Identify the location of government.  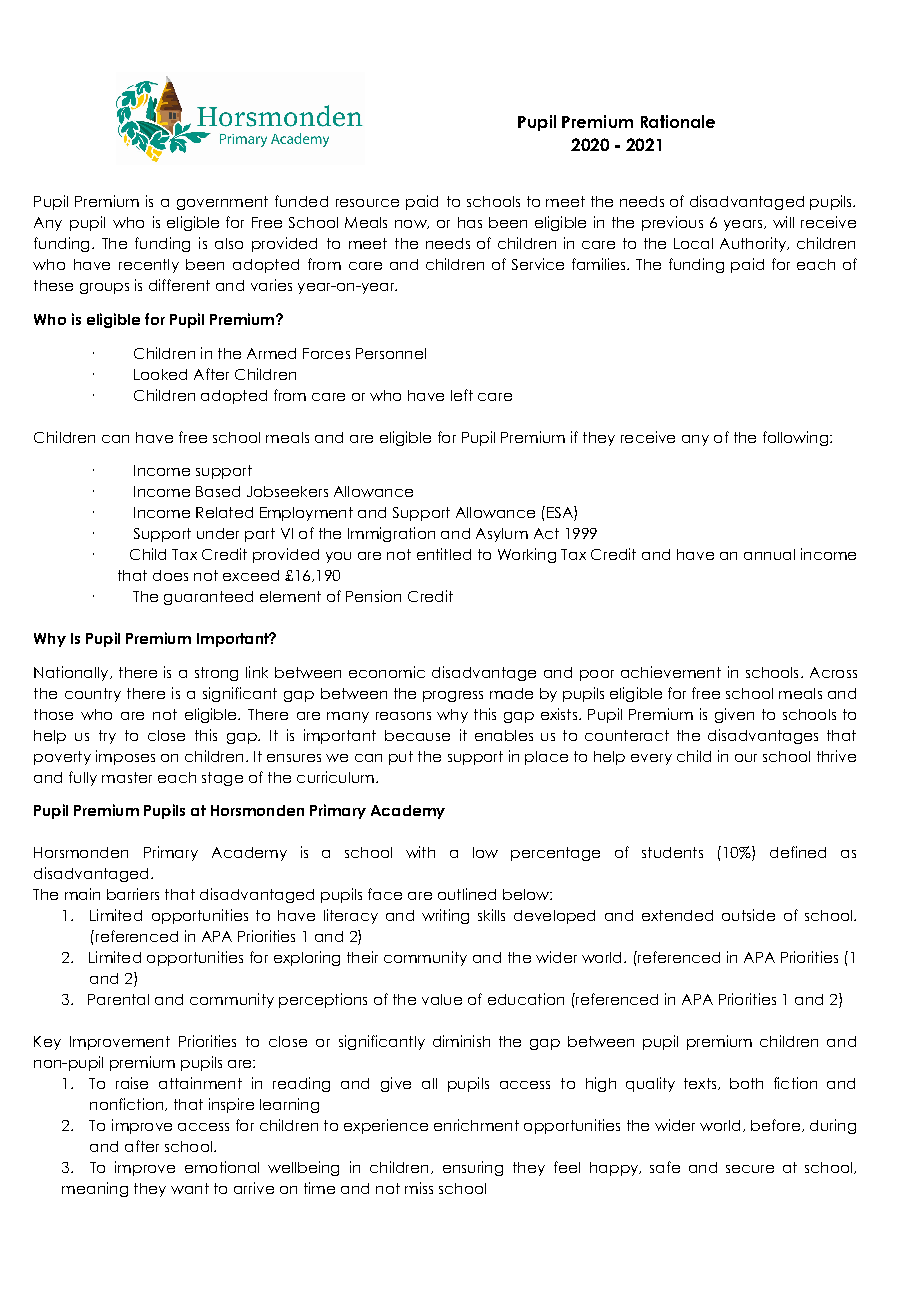
(222, 203).
